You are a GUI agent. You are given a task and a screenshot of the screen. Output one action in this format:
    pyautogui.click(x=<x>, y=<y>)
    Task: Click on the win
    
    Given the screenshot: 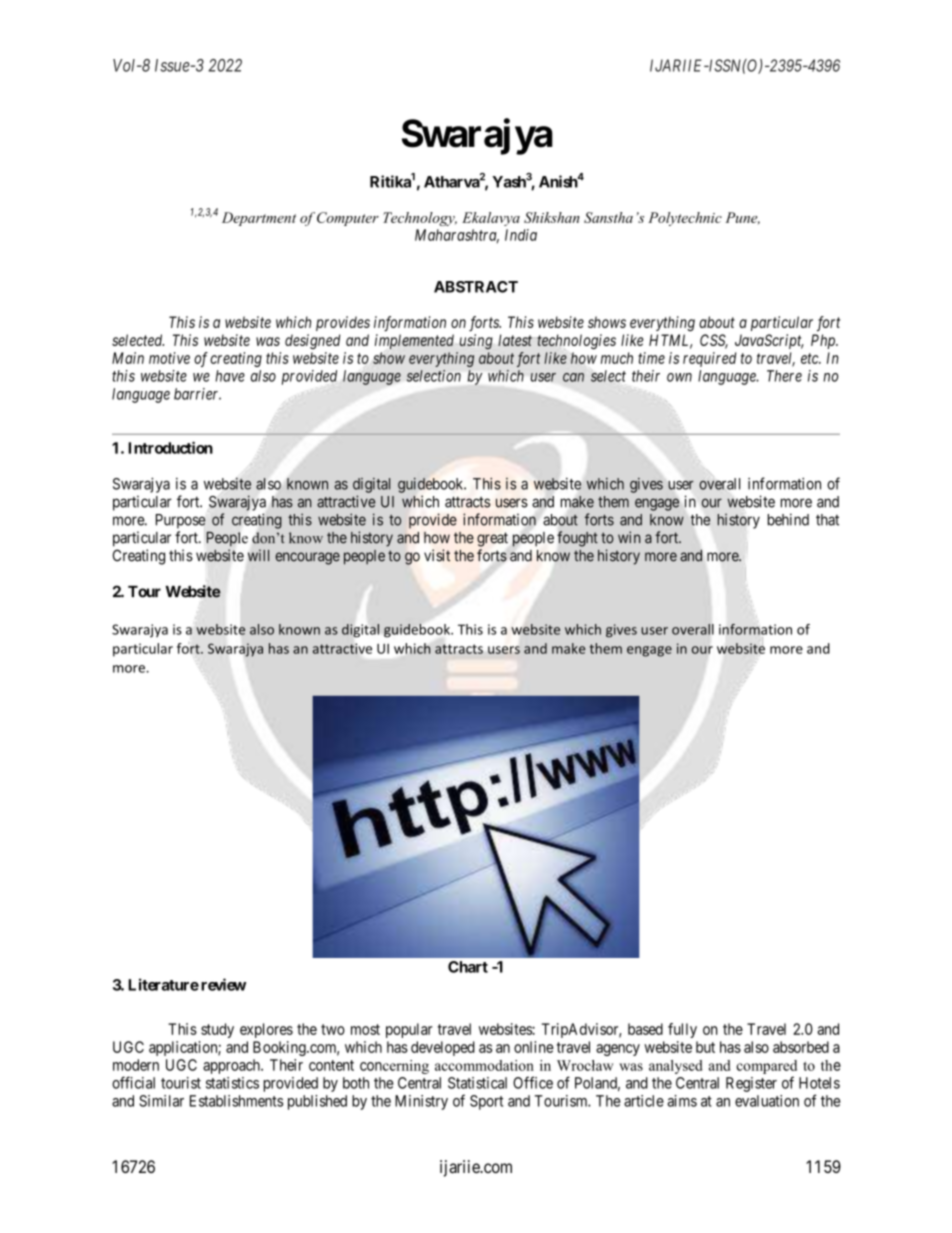 What is the action you would take?
    pyautogui.click(x=629, y=537)
